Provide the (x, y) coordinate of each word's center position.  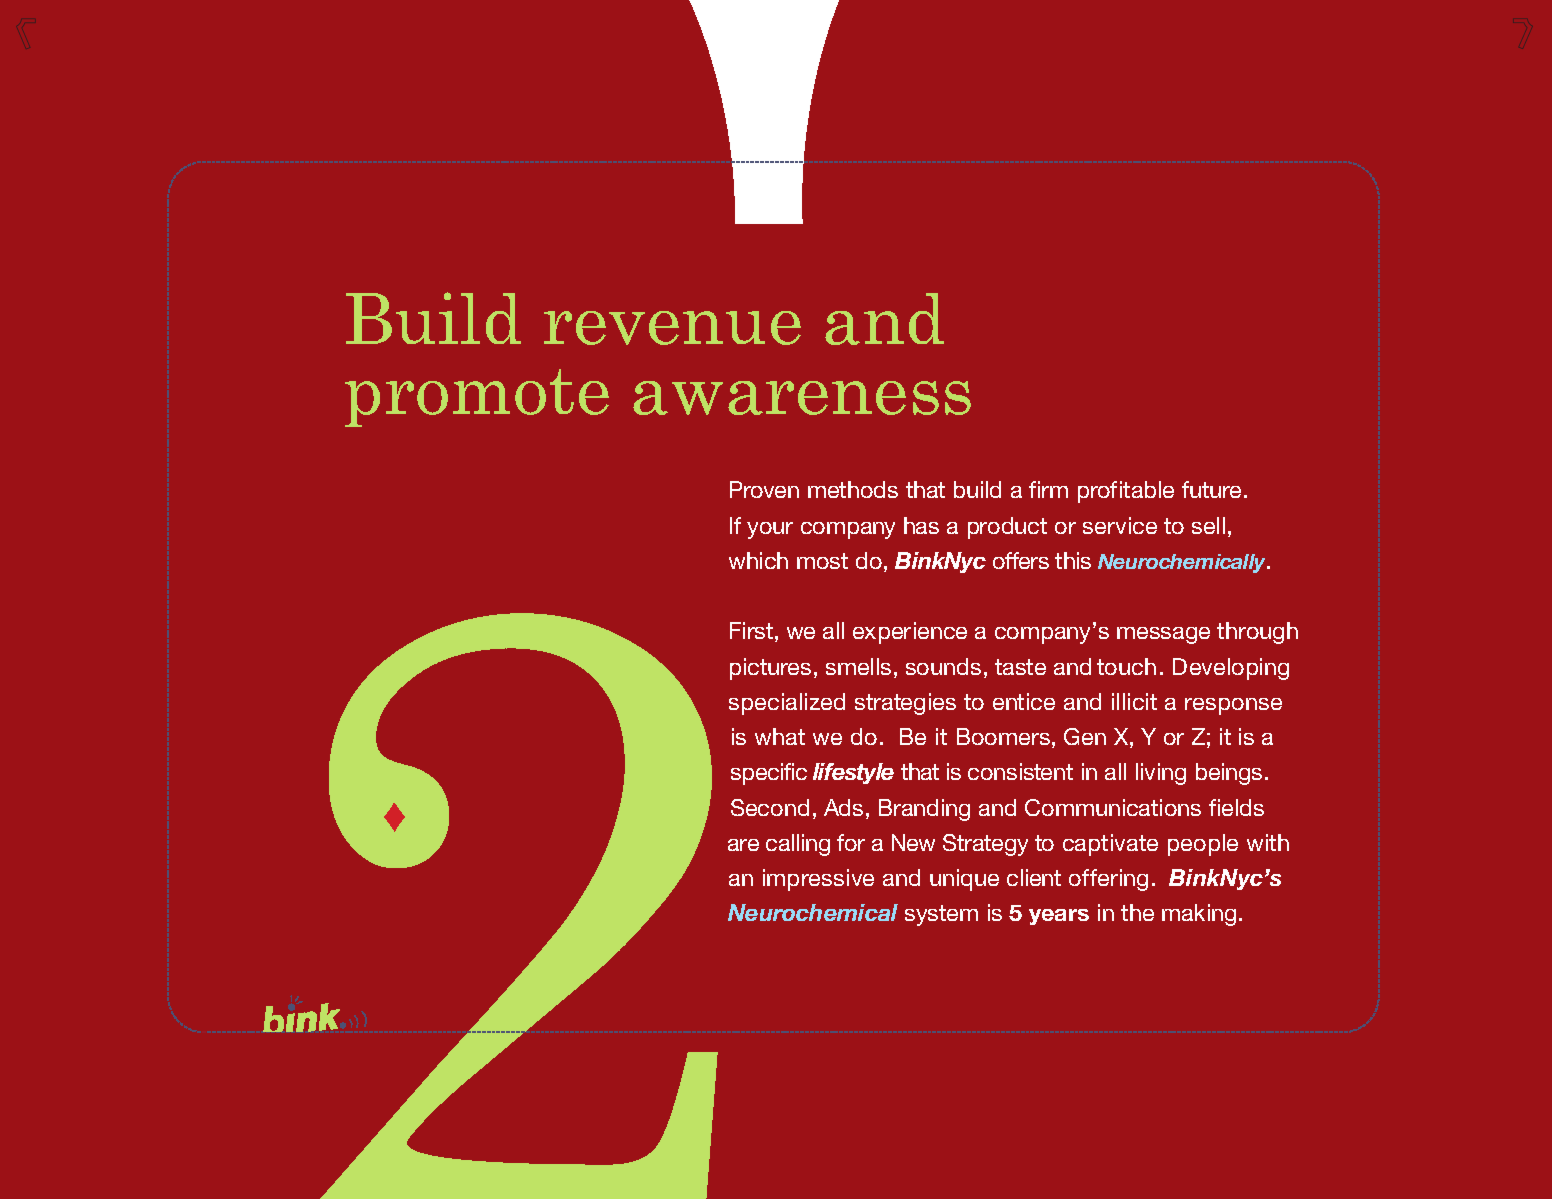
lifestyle (853, 773)
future (1213, 489)
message (1163, 635)
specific (769, 774)
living (1161, 774)
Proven (764, 489)
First (751, 630)
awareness (802, 398)
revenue (672, 328)
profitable (1126, 492)
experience (910, 633)
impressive (818, 880)
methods (853, 489)
